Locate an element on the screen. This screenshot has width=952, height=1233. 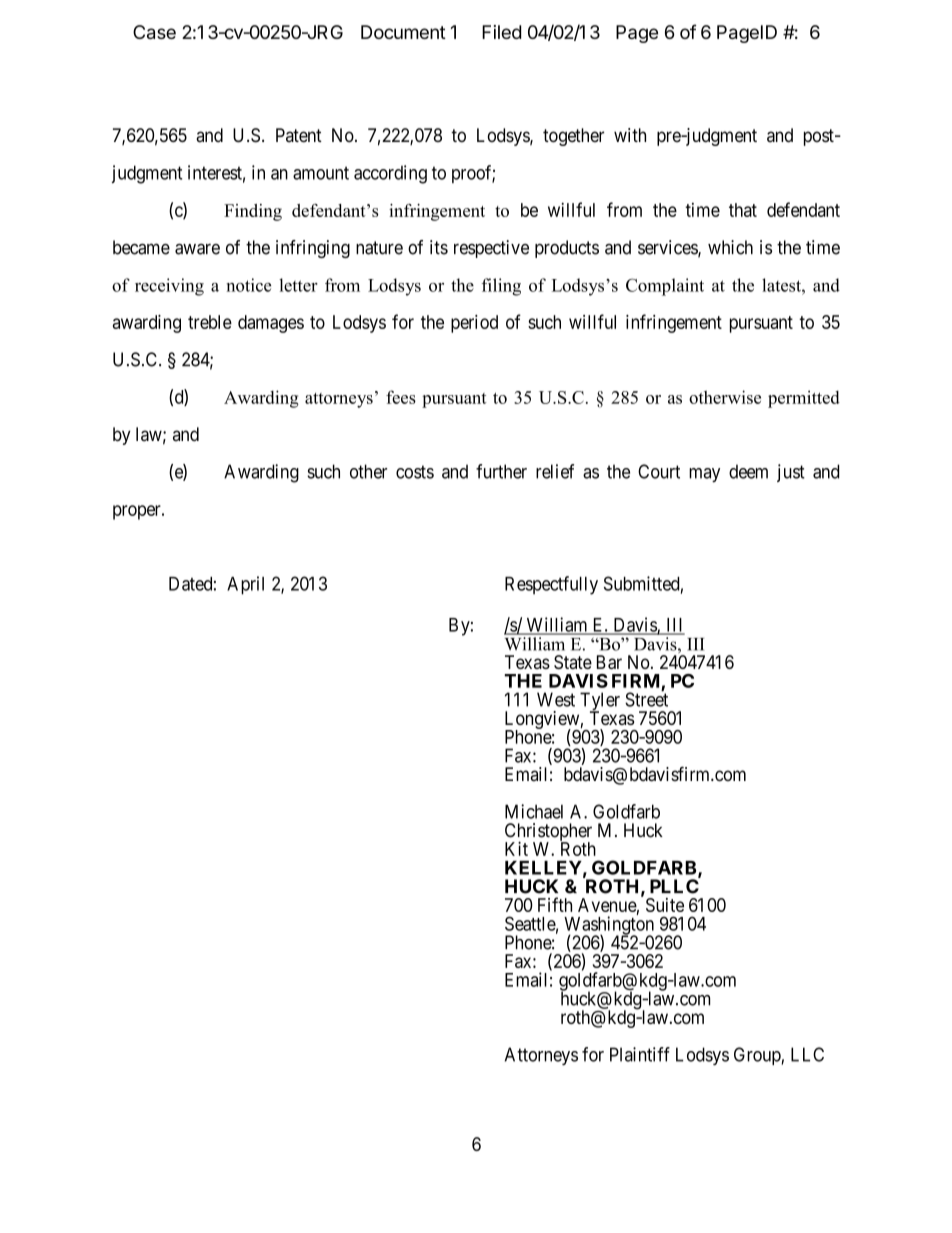
Suite is located at coordinates (665, 905).
